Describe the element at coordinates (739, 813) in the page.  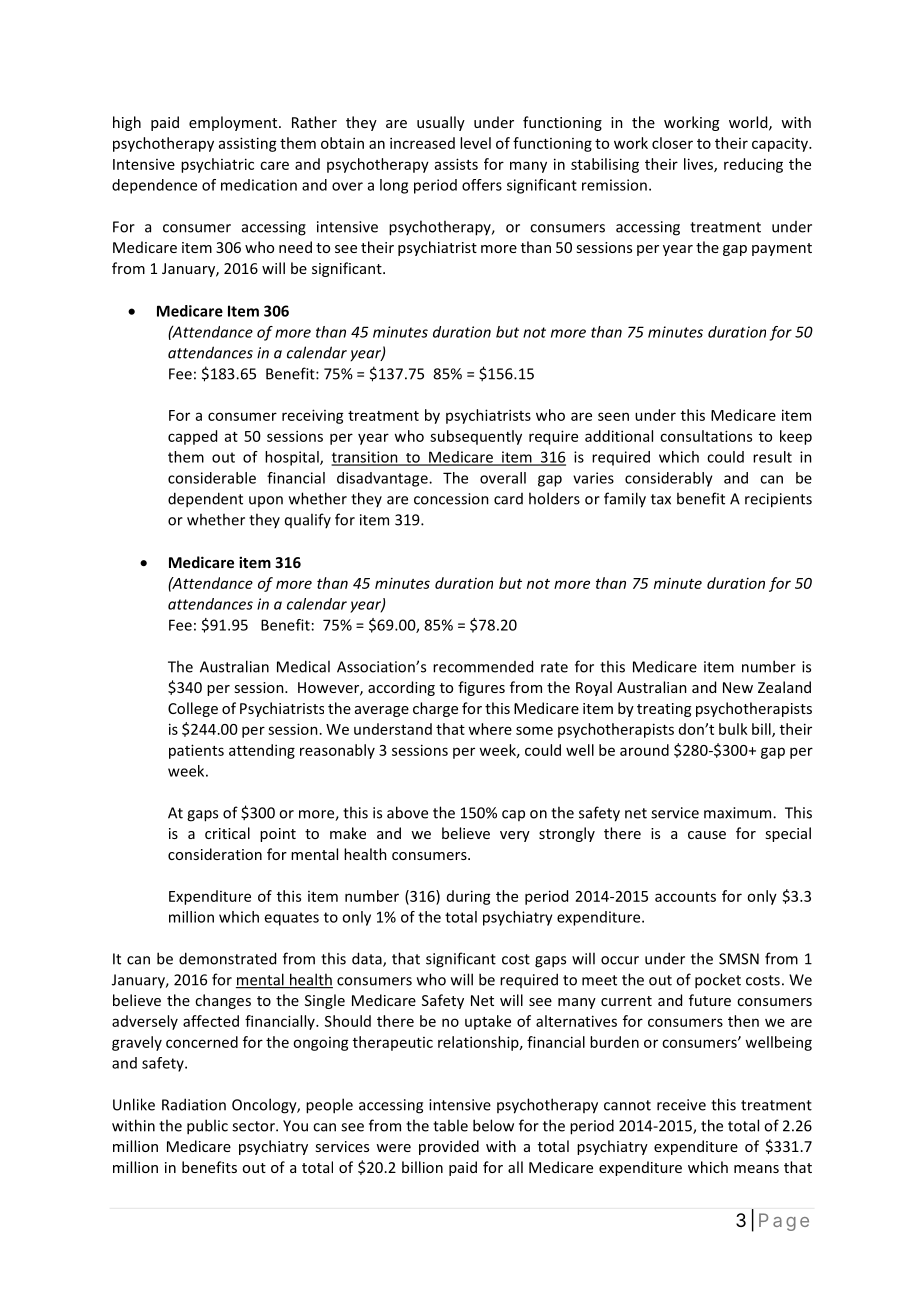
I see `maximum` at that location.
